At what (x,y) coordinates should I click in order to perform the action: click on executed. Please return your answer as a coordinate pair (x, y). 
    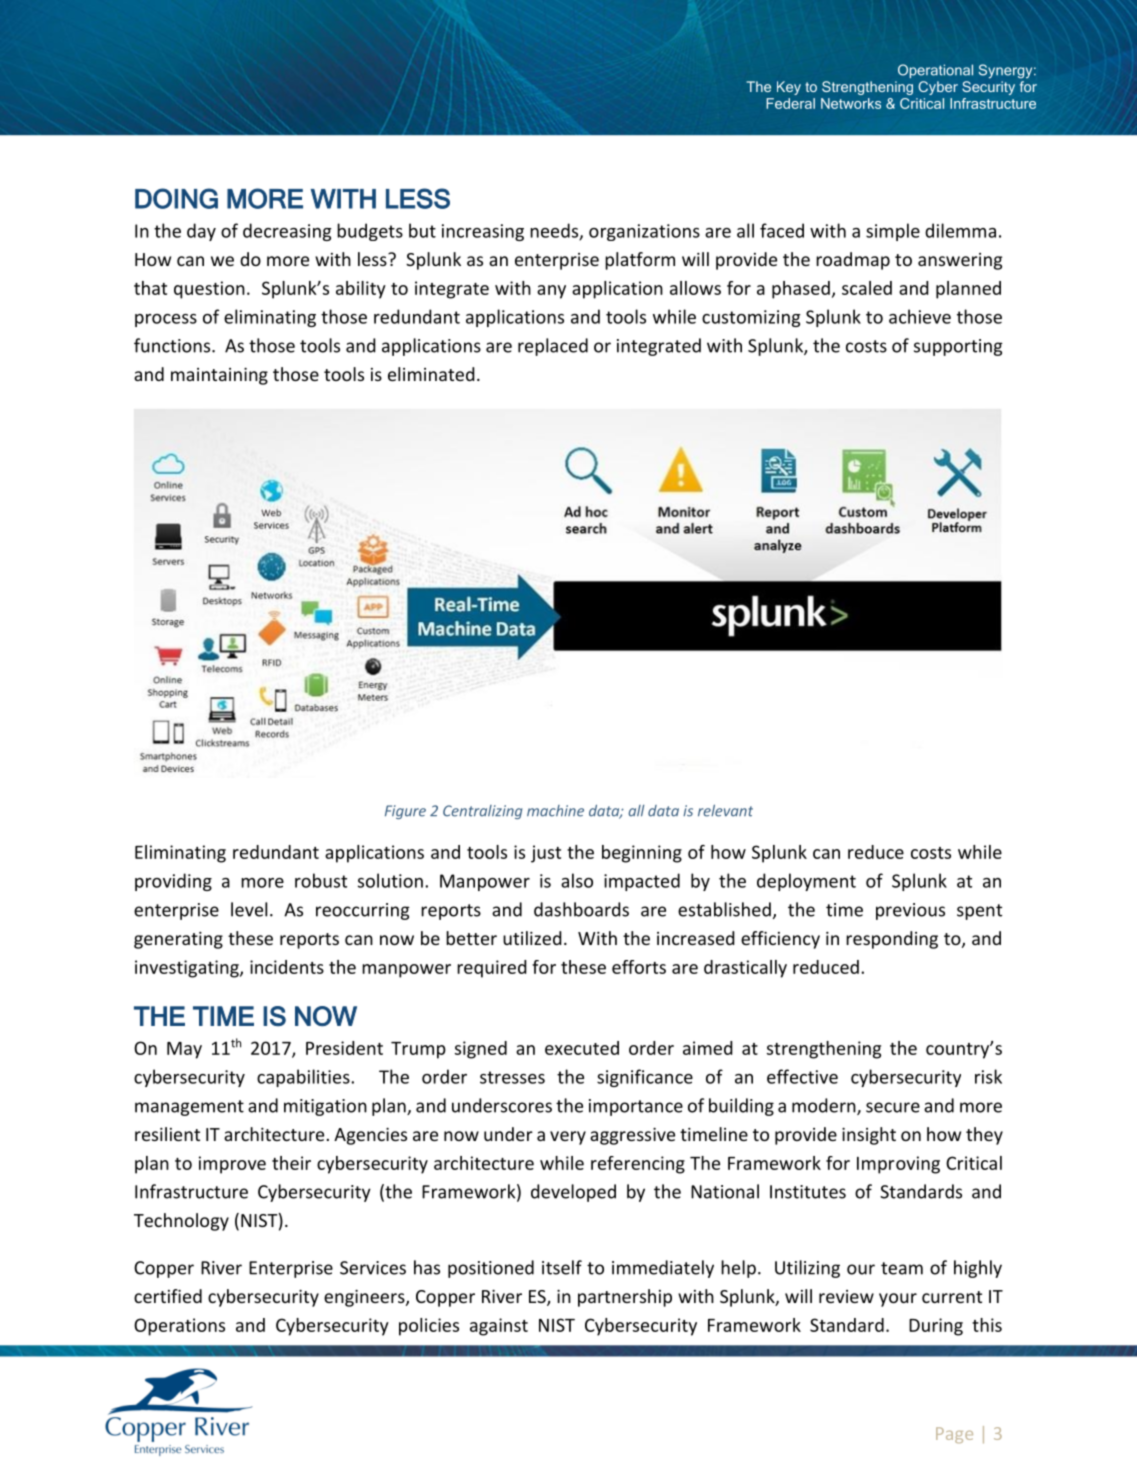
    Looking at the image, I should click on (582, 1048).
